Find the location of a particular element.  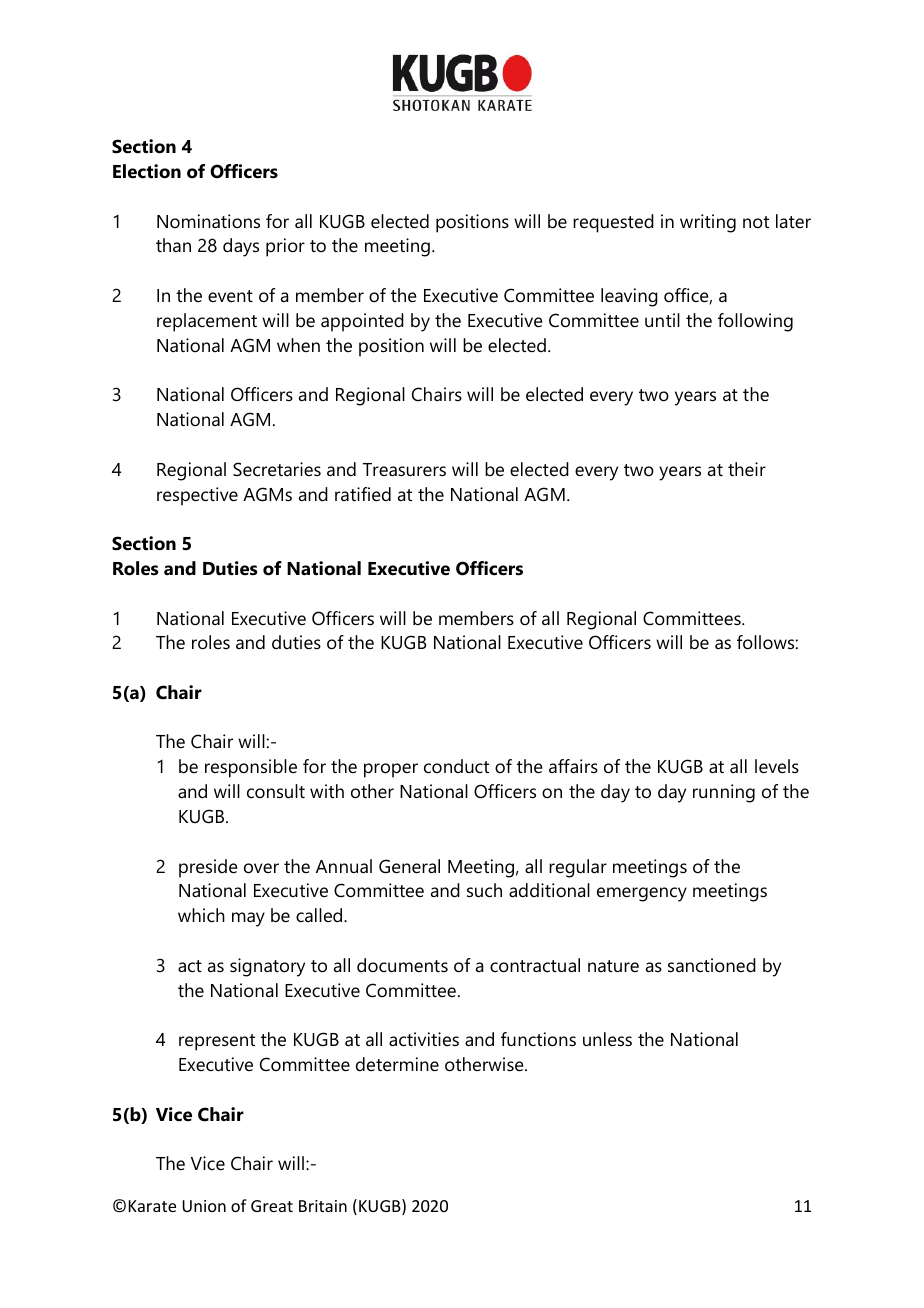

Nominations is located at coordinates (208, 221).
